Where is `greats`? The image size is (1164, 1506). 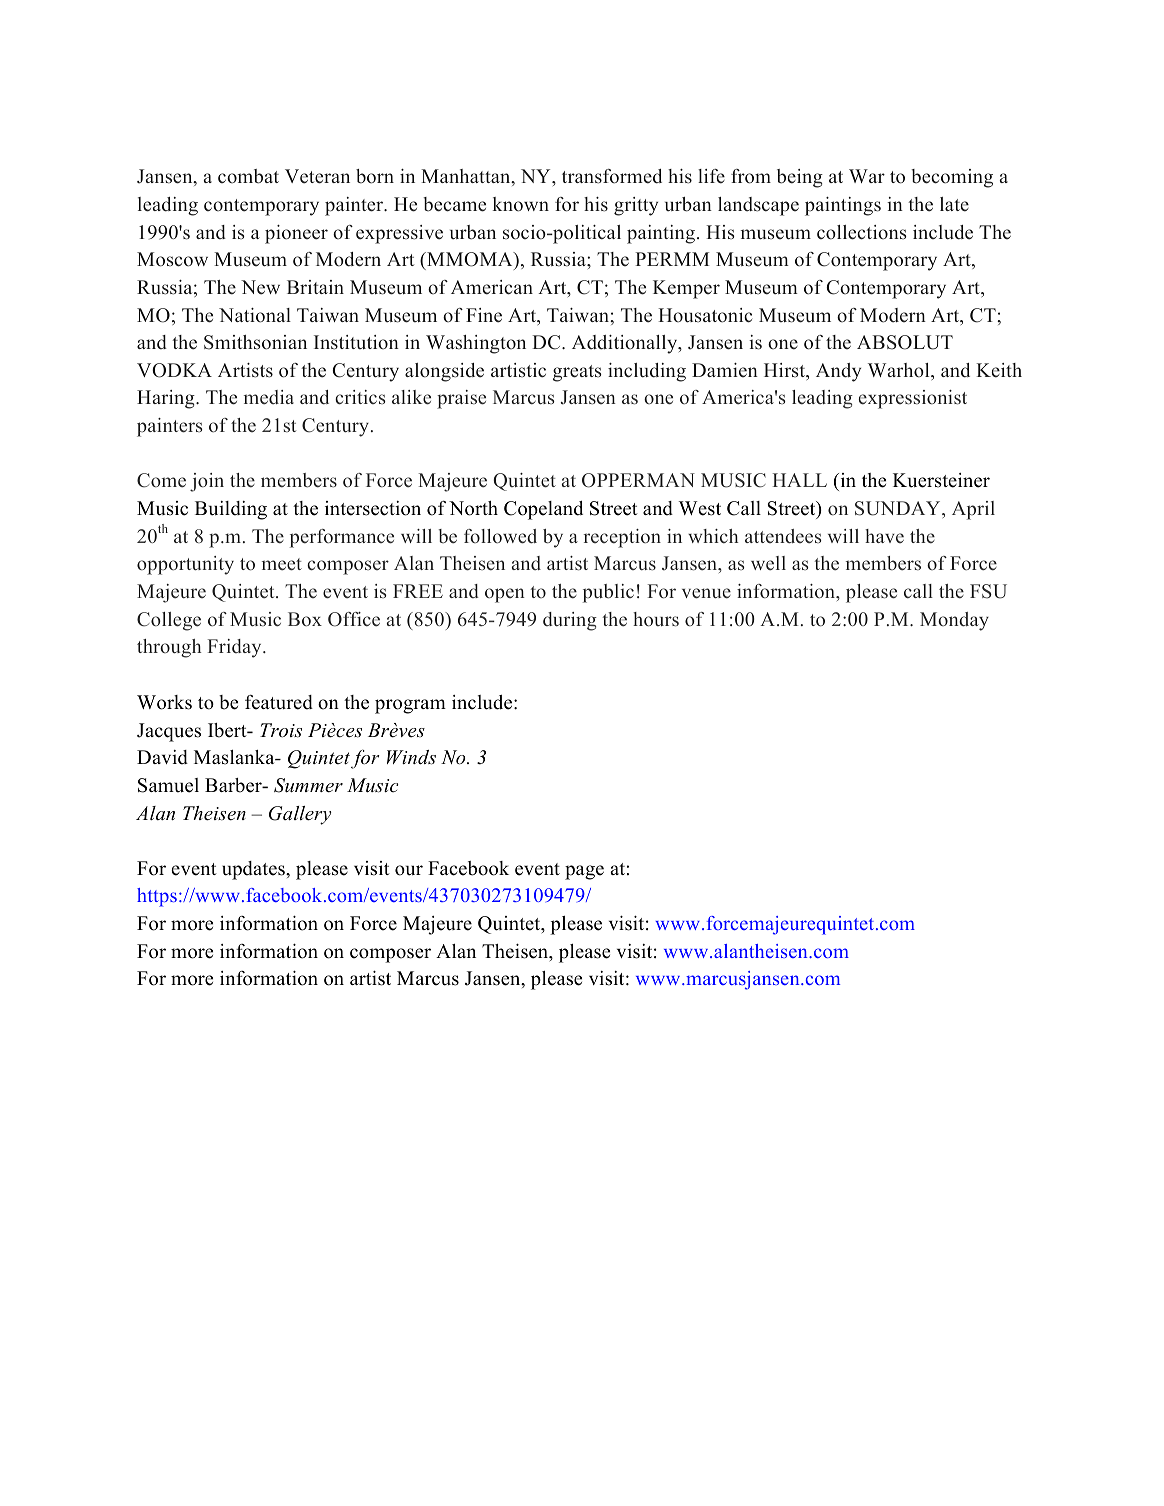
greats is located at coordinates (577, 373).
